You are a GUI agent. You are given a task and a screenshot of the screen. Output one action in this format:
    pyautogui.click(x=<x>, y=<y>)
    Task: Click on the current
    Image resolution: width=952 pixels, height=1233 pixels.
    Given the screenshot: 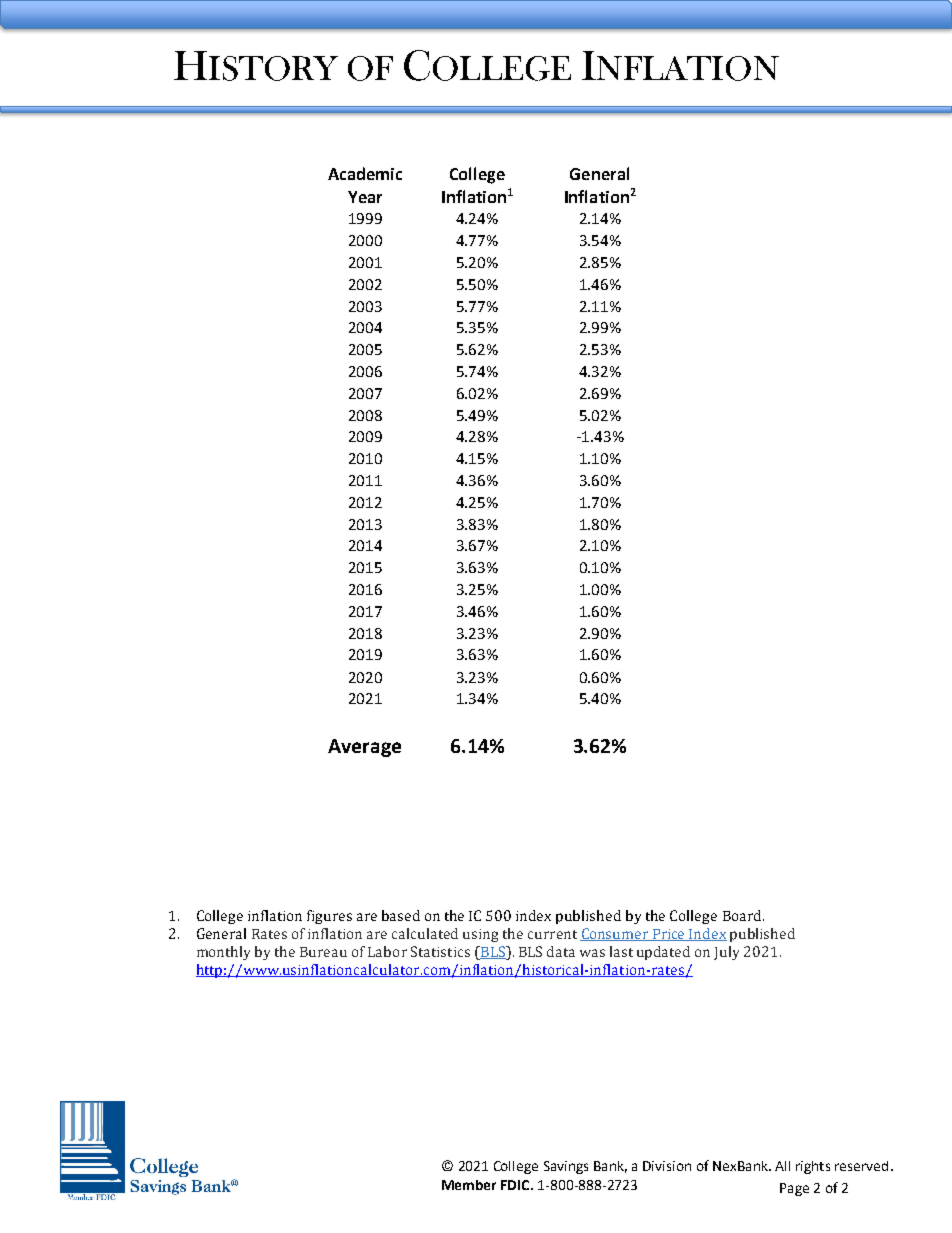 What is the action you would take?
    pyautogui.click(x=552, y=934)
